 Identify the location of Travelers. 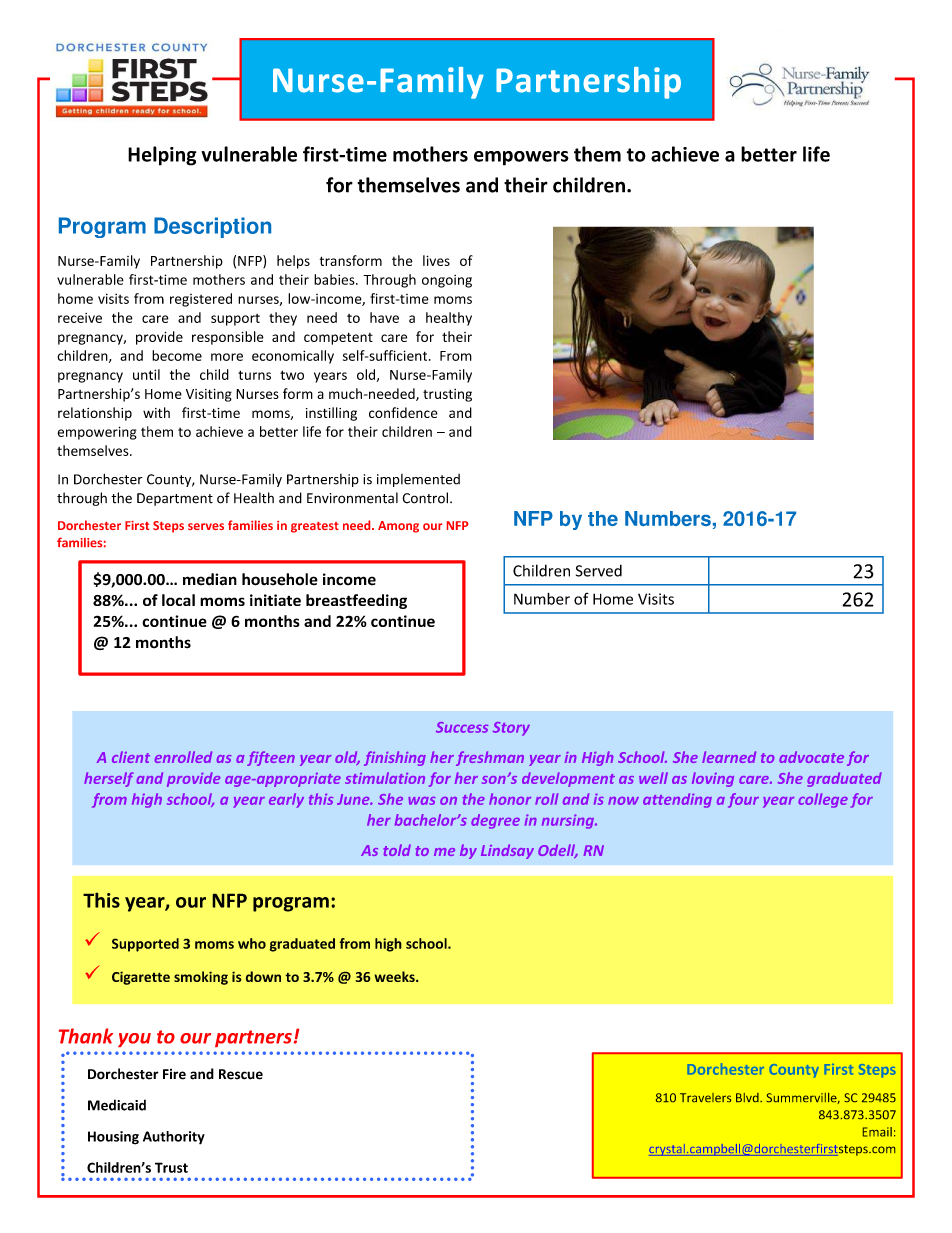
(705, 1097).
